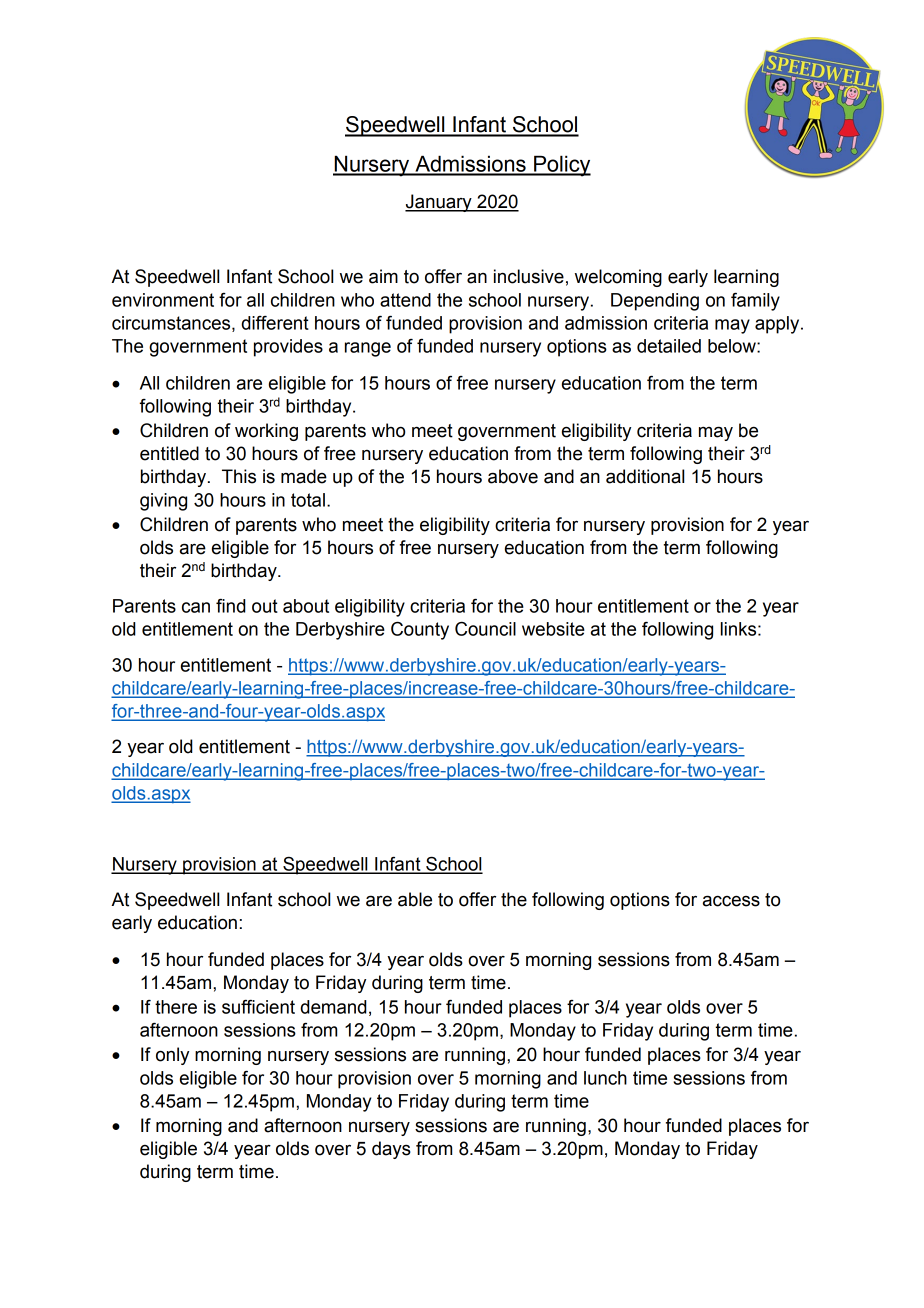 This image has height=1308, width=924. I want to click on environment, so click(163, 300).
